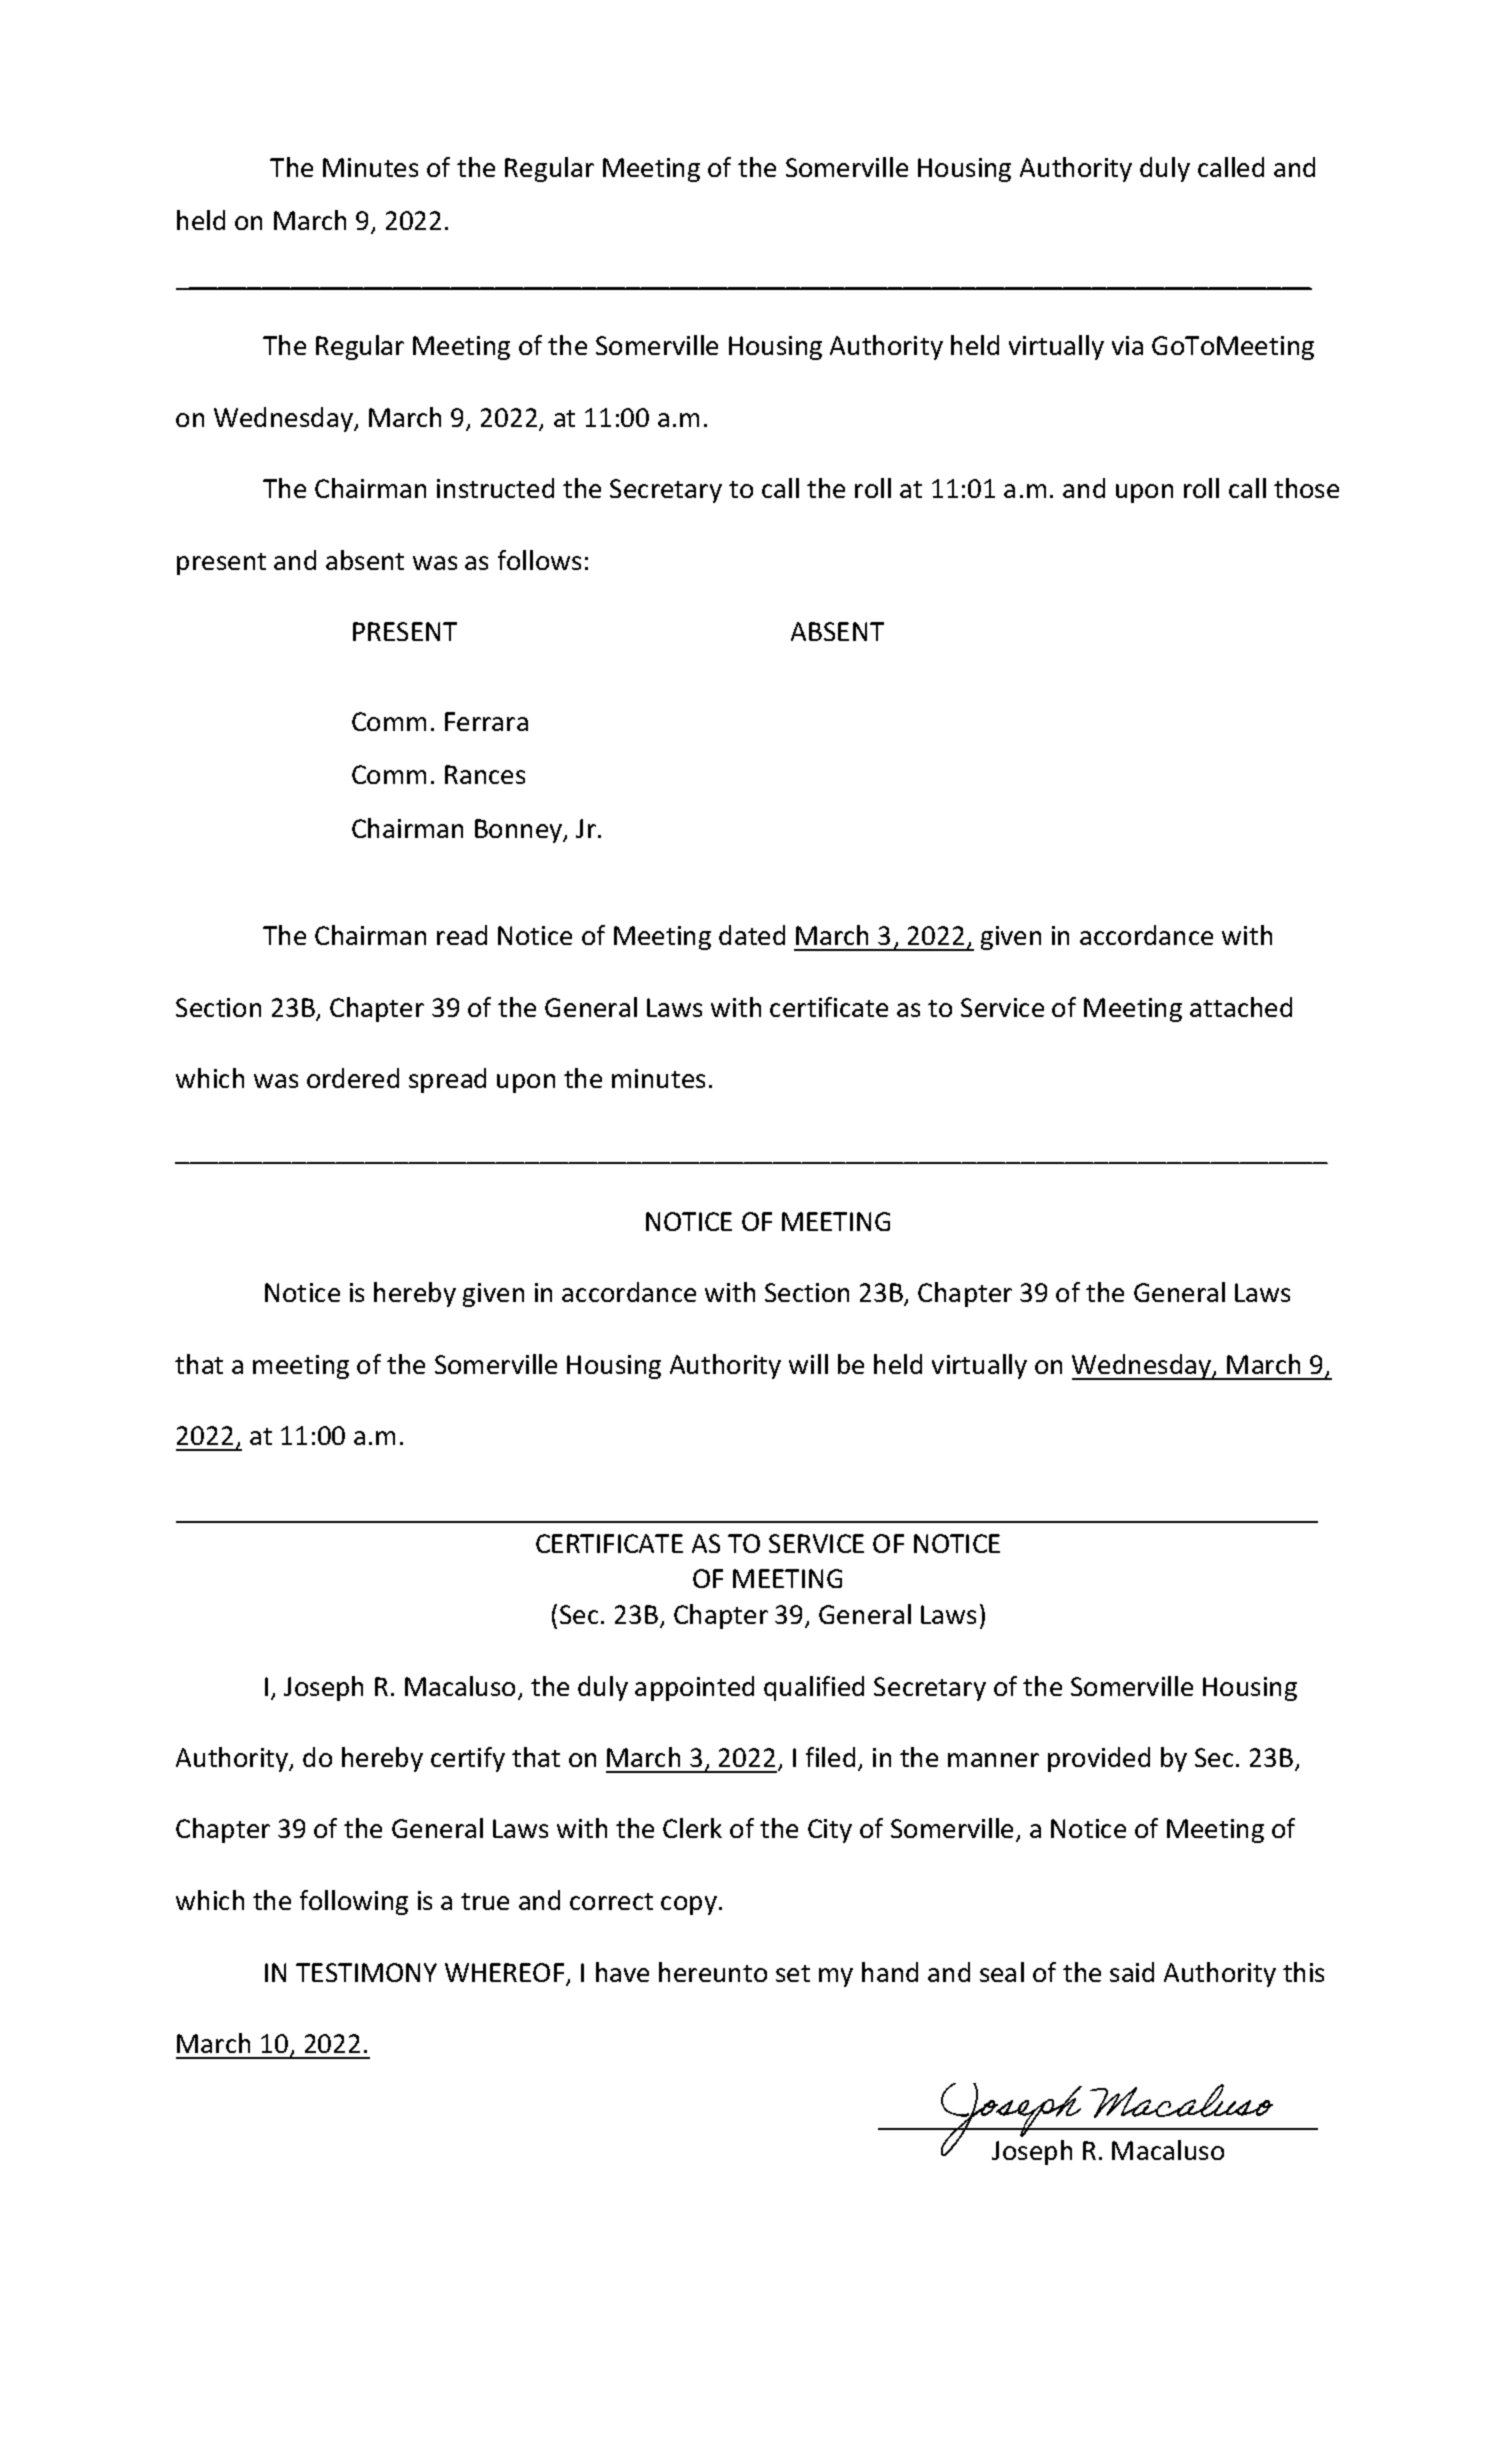  Describe the element at coordinates (1241, 1007) in the page. I see `attached` at that location.
